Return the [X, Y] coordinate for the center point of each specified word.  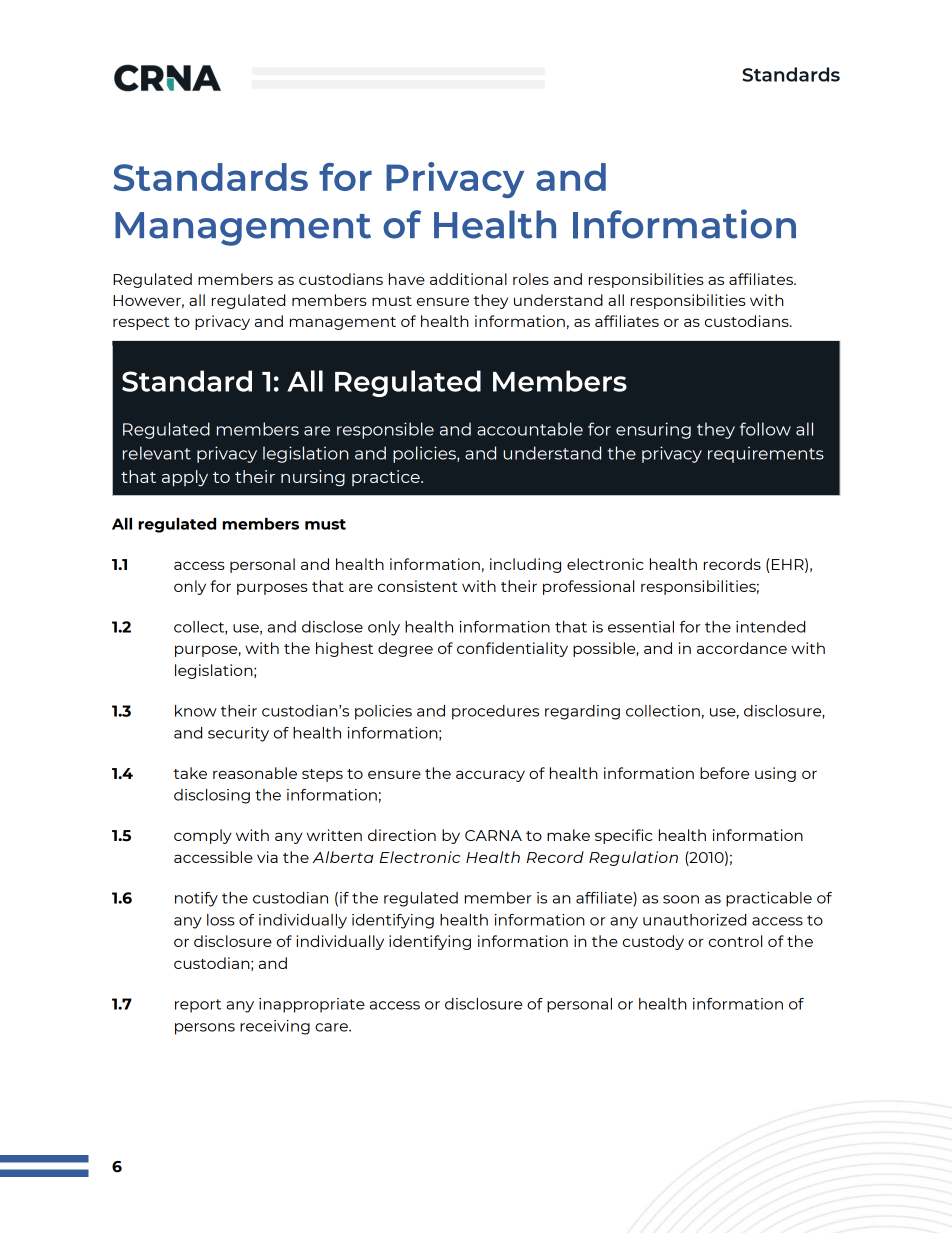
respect [141, 323]
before [724, 773]
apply [185, 478]
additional [468, 279]
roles [531, 279]
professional [588, 587]
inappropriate [312, 1005]
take [190, 773]
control [735, 941]
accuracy [490, 776]
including [525, 565]
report [198, 1006]
